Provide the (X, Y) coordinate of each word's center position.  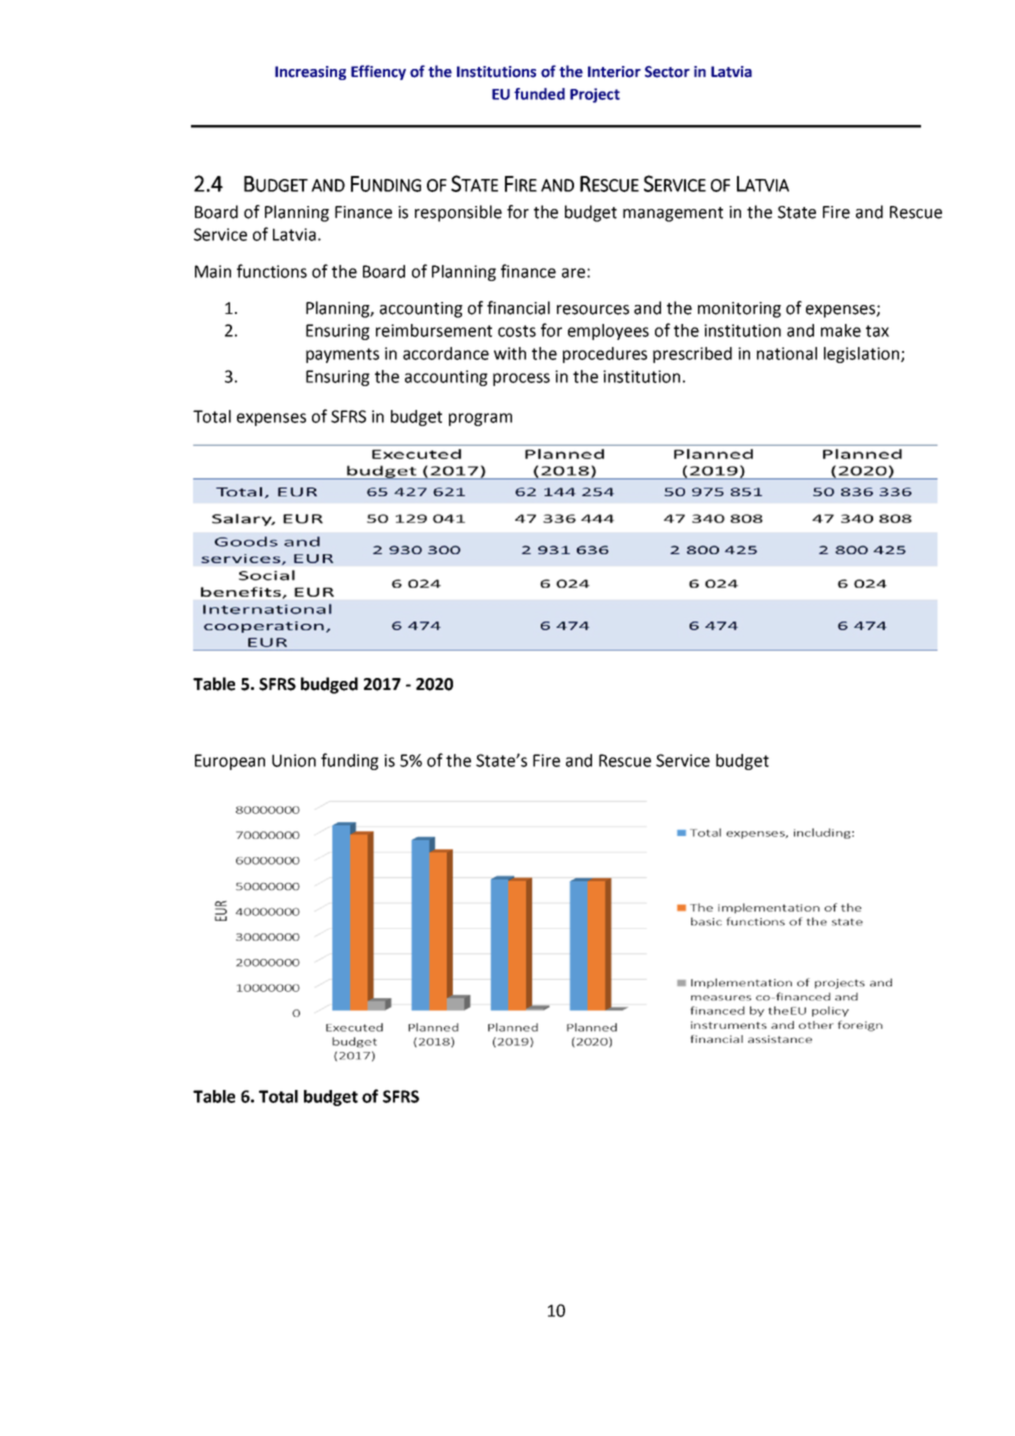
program (480, 419)
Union (294, 760)
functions (272, 271)
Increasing (310, 73)
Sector (667, 72)
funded (539, 94)
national (787, 353)
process (521, 379)
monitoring (739, 310)
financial (518, 308)
